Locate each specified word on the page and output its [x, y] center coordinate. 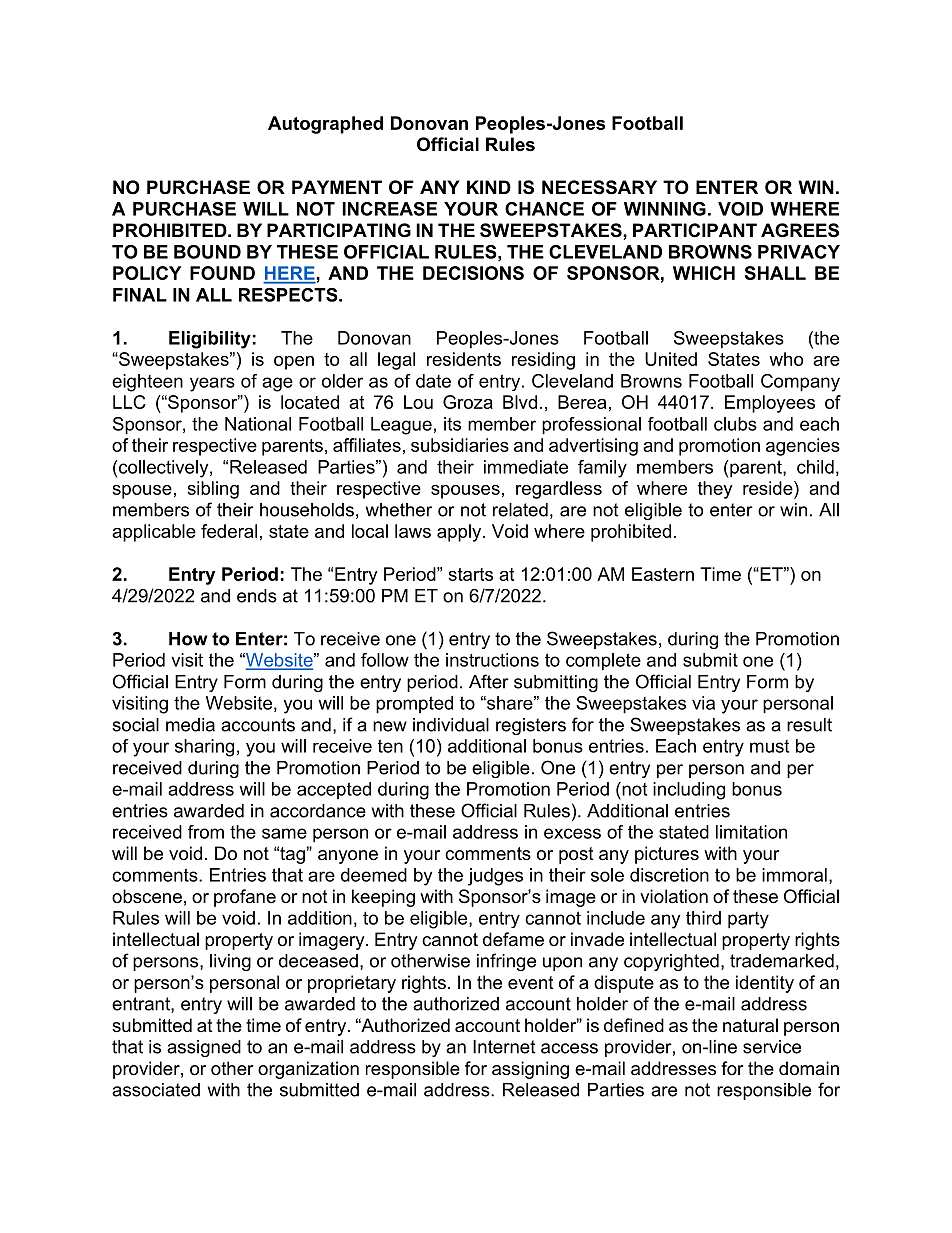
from [206, 832]
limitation [751, 832]
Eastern [663, 574]
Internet [504, 1047]
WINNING [665, 209]
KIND [489, 187]
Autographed [325, 125]
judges [495, 877]
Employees [770, 404]
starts [470, 574]
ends [257, 596]
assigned [204, 1048]
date [433, 381]
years [212, 384]
